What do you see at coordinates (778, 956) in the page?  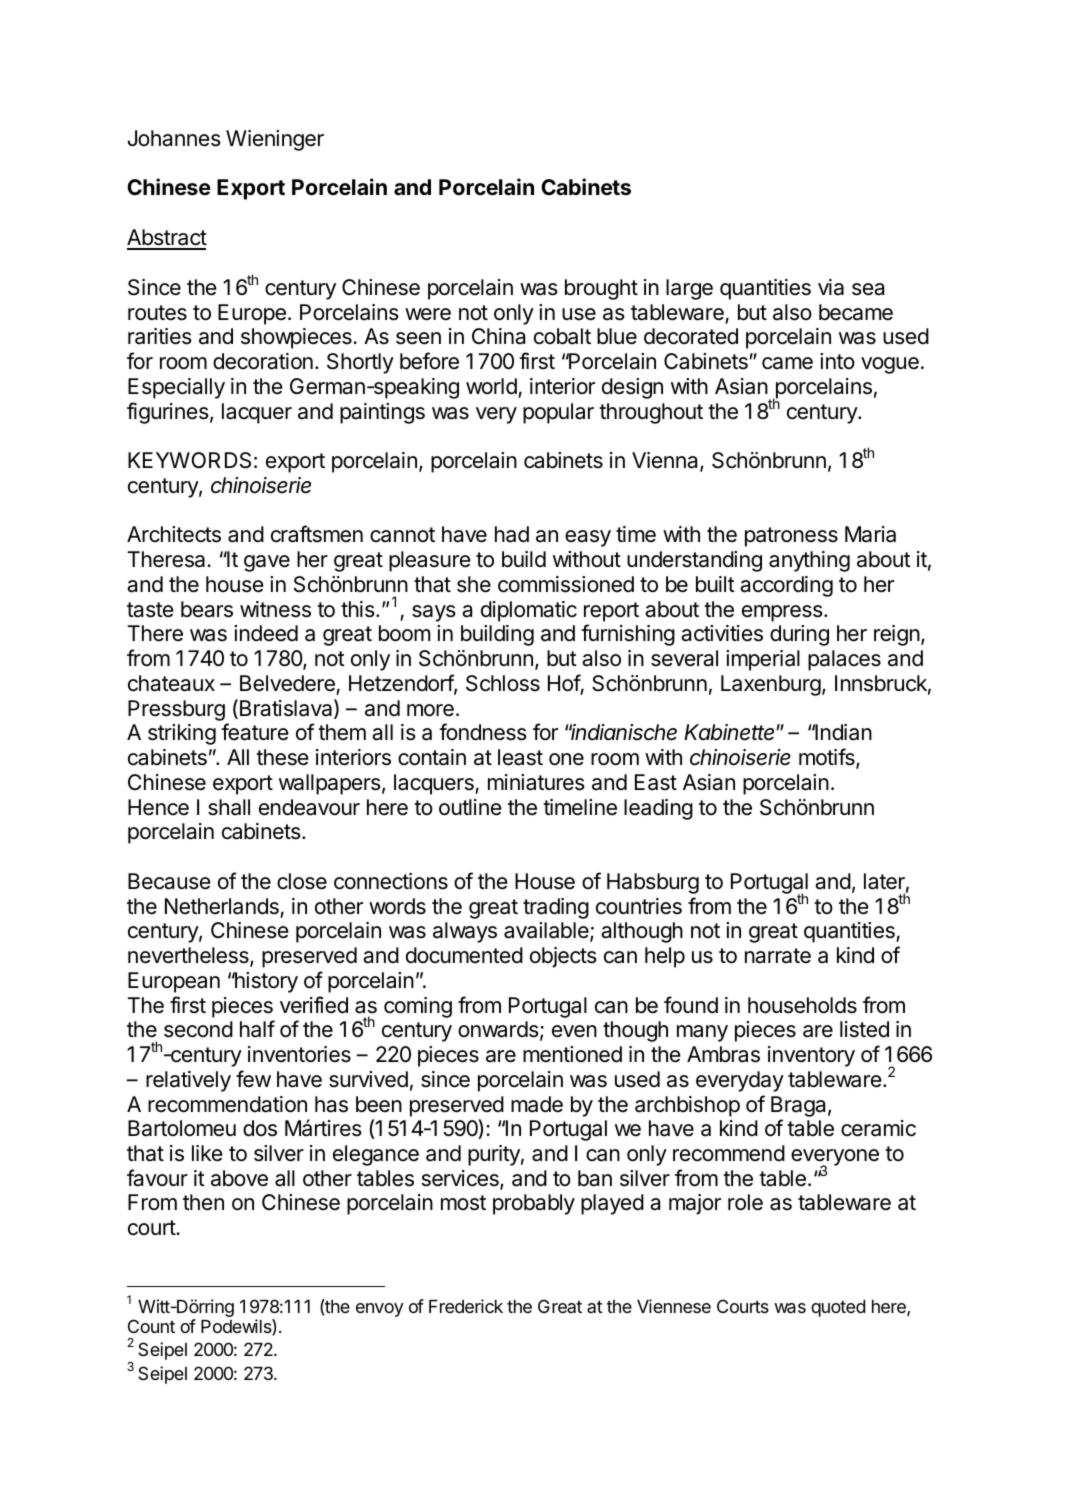 I see `narrate` at bounding box center [778, 956].
